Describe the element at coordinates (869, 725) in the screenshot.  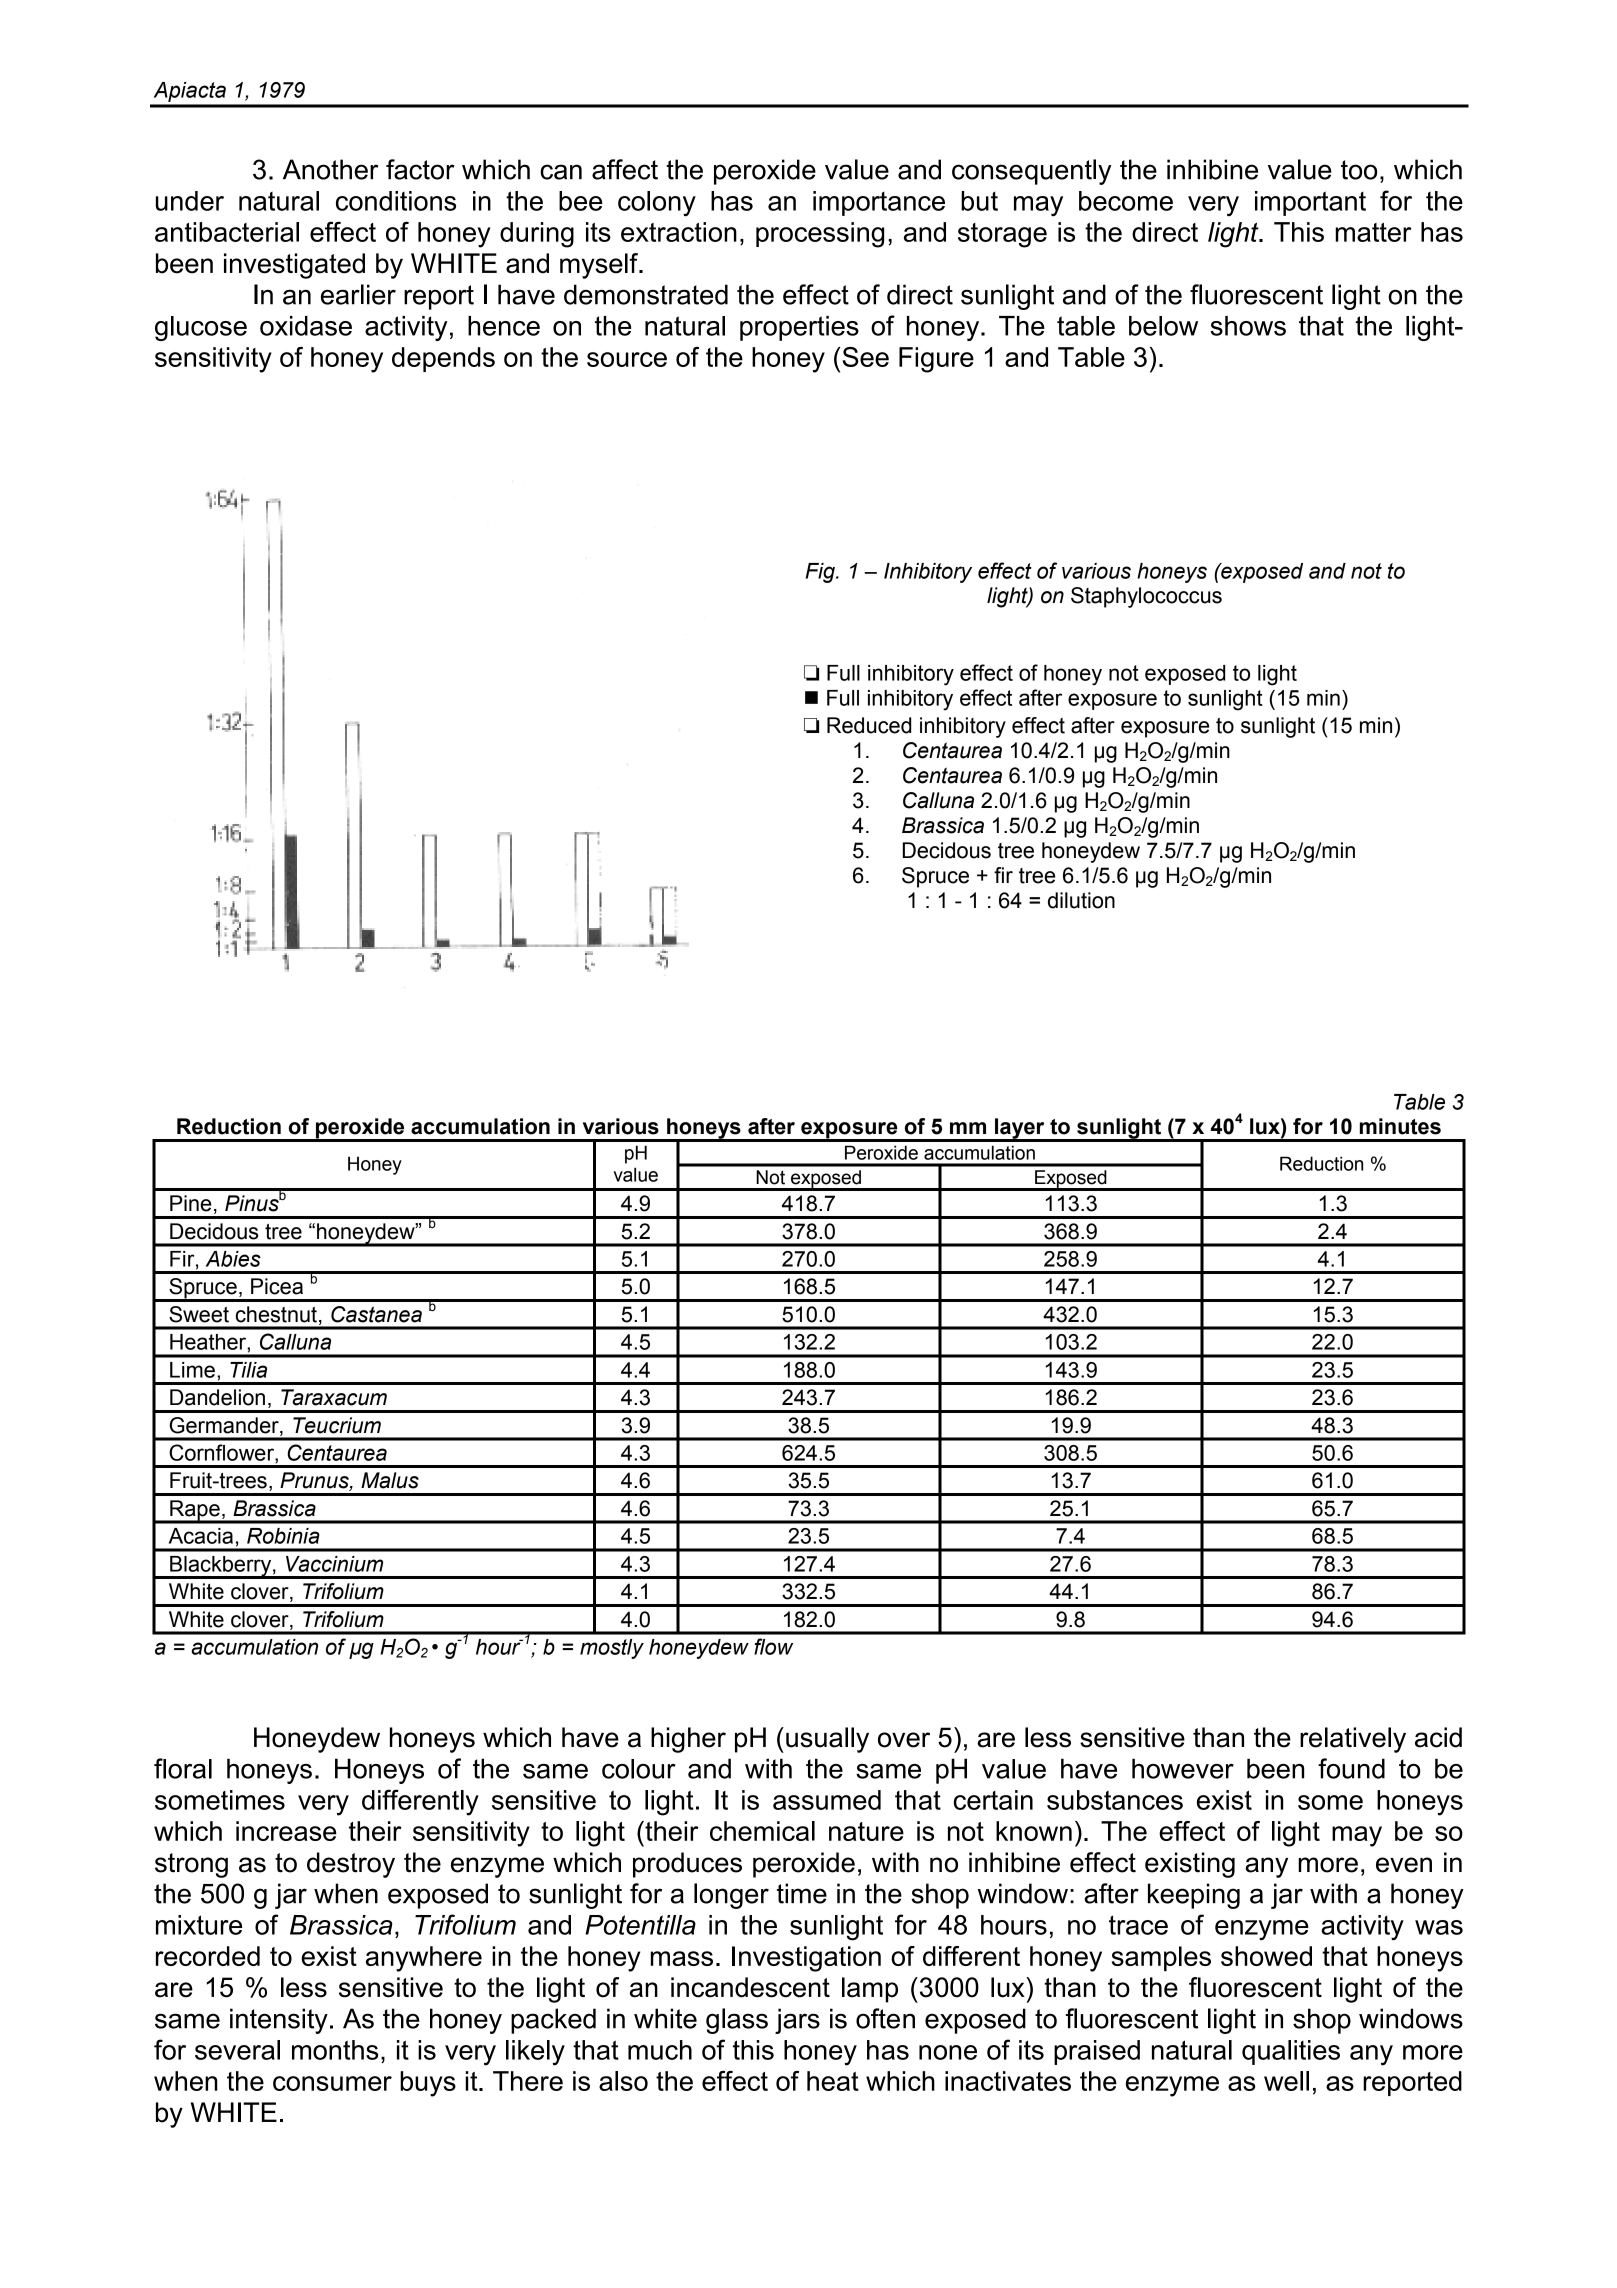
I see `Reduced` at that location.
